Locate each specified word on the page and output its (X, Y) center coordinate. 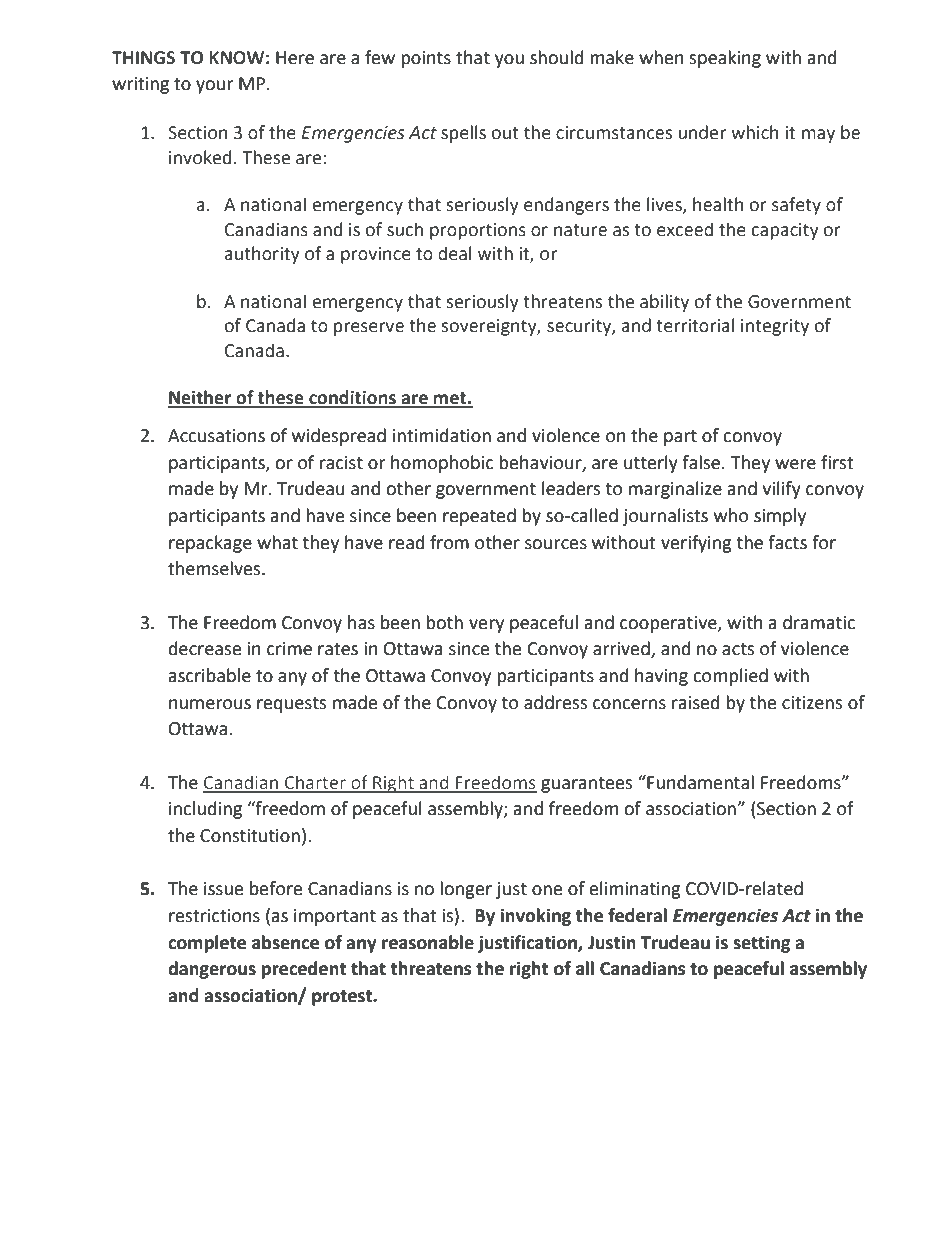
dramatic (819, 622)
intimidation (442, 435)
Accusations (216, 436)
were (795, 464)
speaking (725, 59)
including (205, 810)
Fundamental (699, 782)
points (426, 59)
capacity (785, 231)
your (214, 87)
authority (262, 255)
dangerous (212, 970)
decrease (205, 648)
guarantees (586, 785)
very (486, 626)
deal (454, 253)
